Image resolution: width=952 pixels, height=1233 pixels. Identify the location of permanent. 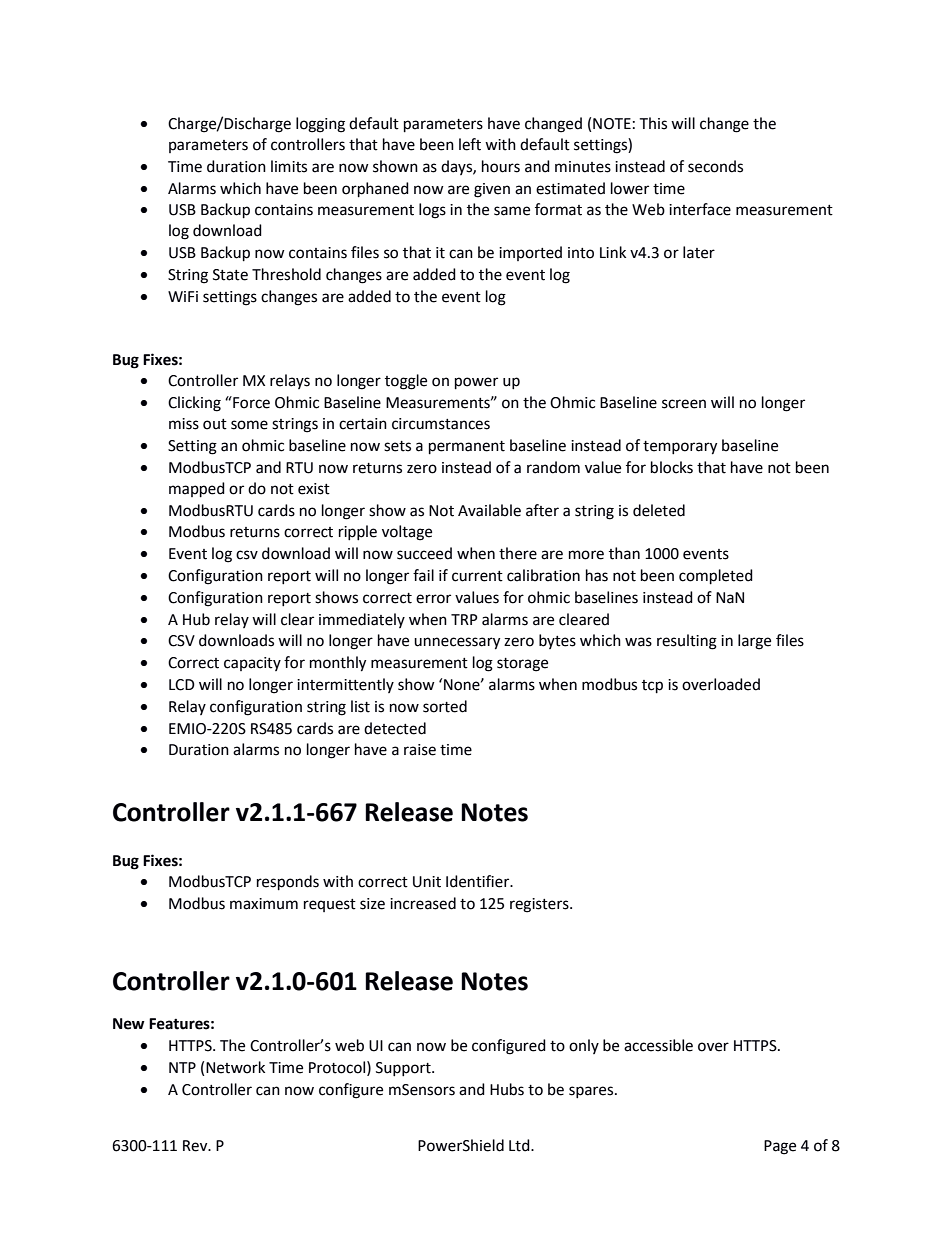
(467, 448).
